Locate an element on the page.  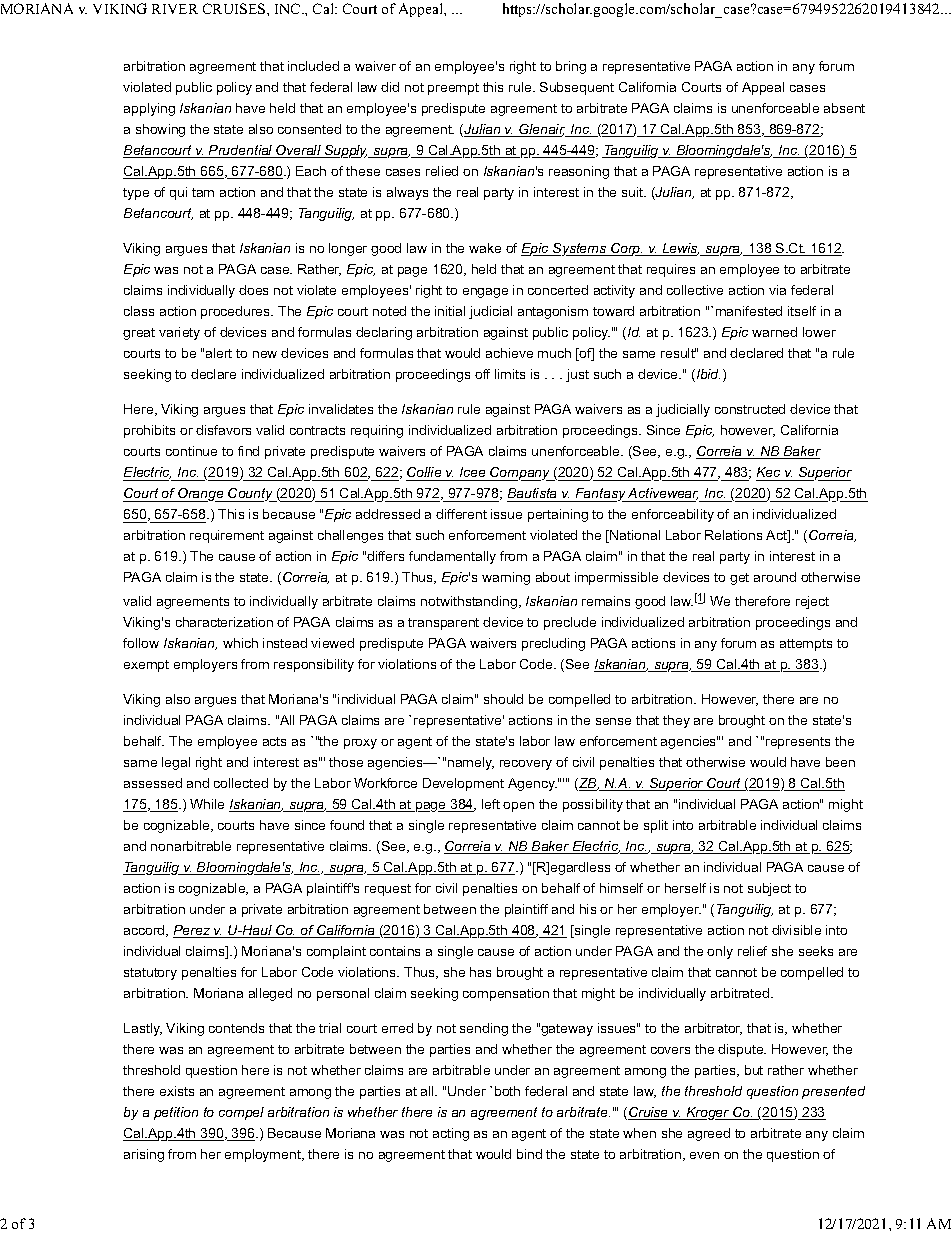
both is located at coordinates (507, 1091).
